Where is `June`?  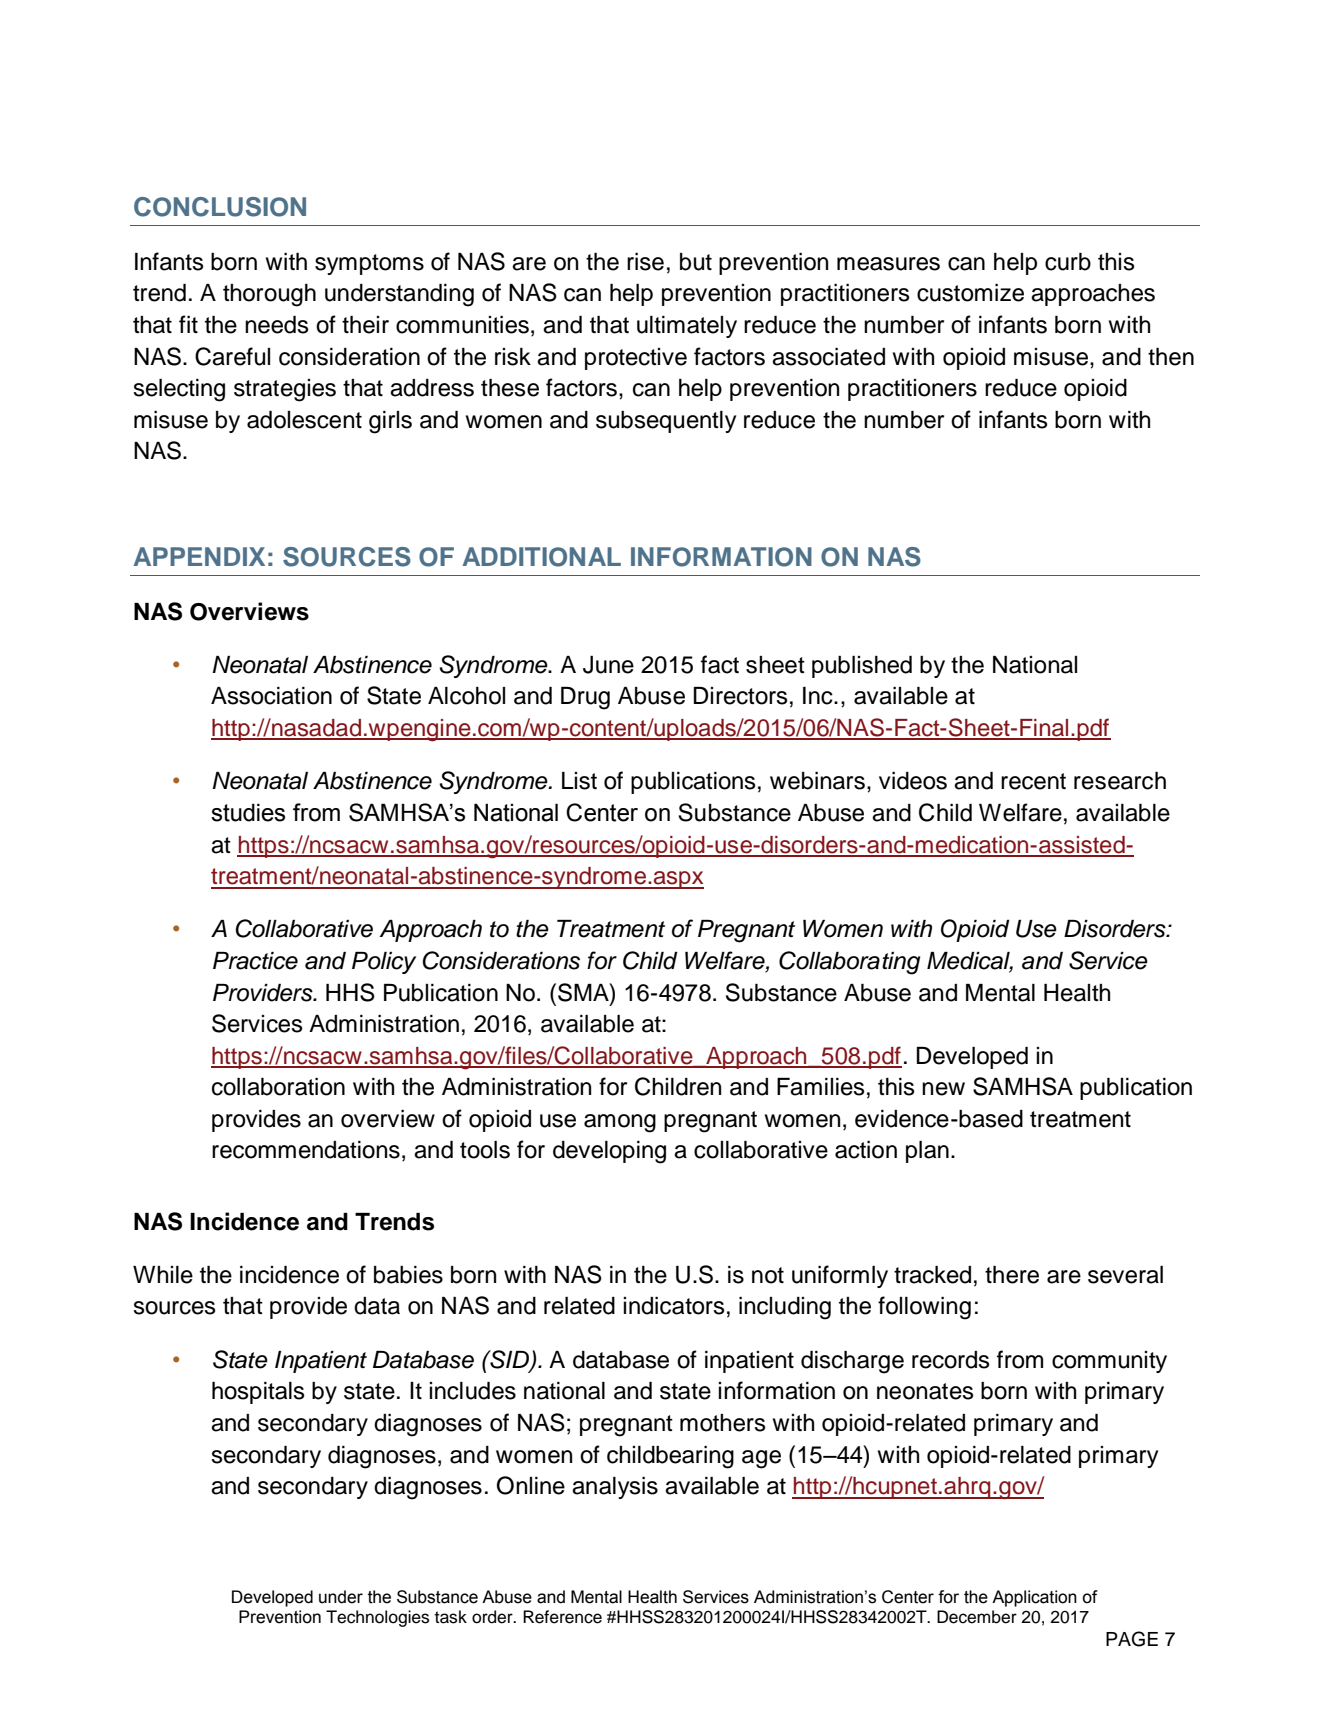 June is located at coordinates (608, 665).
